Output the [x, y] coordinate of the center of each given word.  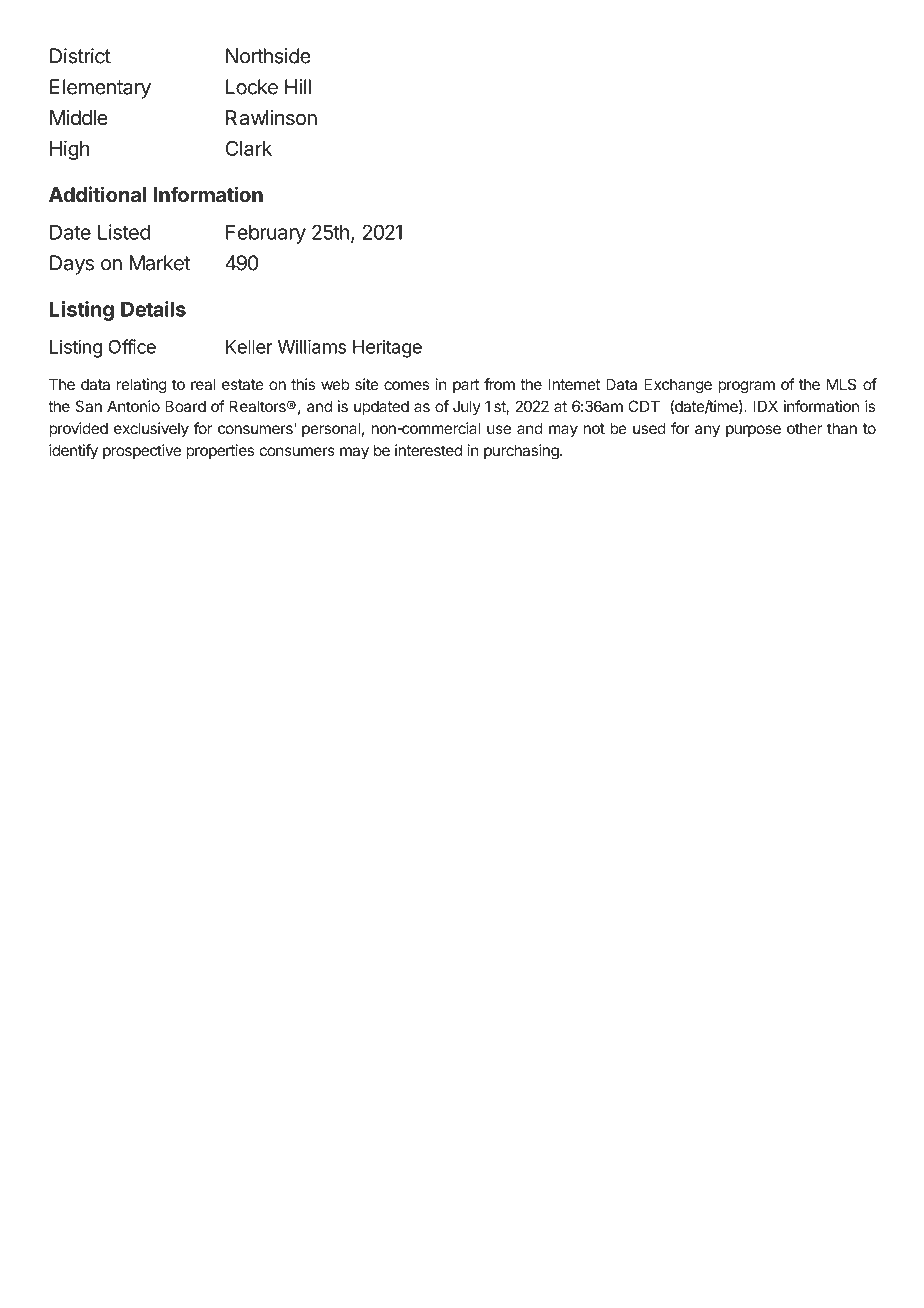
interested [428, 450]
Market [159, 263]
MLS [841, 384]
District [80, 56]
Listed [124, 232]
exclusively [151, 429]
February [266, 234]
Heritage [387, 349]
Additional [97, 194]
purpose [753, 431]
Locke [252, 87]
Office [132, 346]
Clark [248, 148]
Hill [298, 87]
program [746, 387]
